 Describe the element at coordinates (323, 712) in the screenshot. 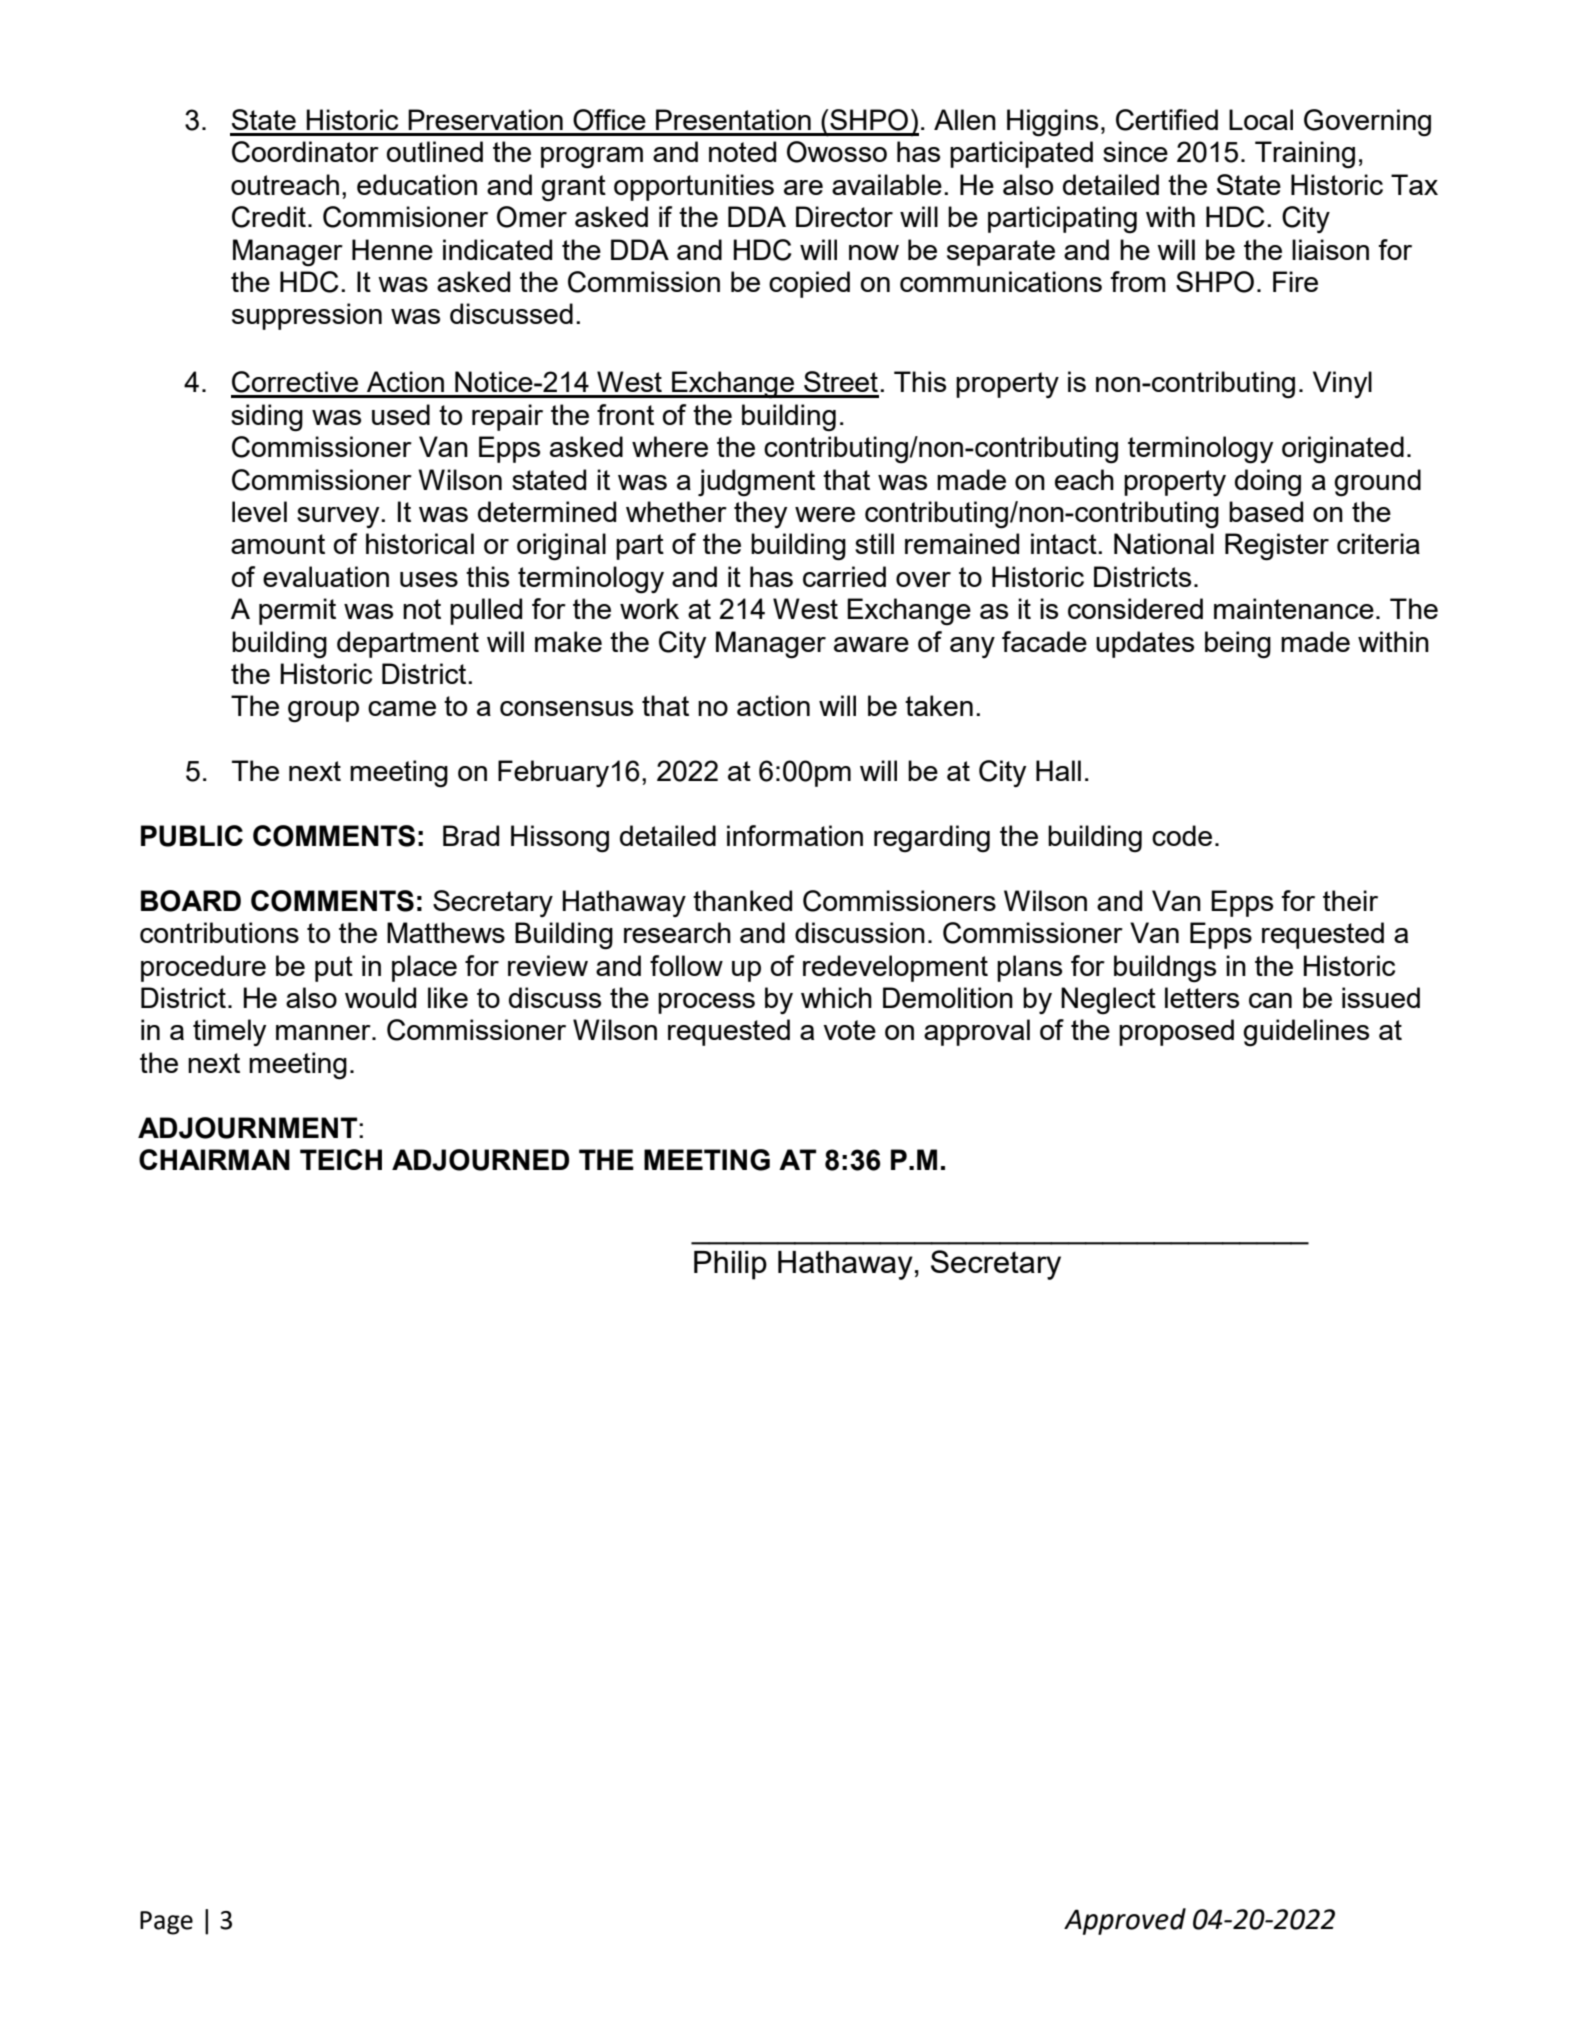

I see `group` at that location.
